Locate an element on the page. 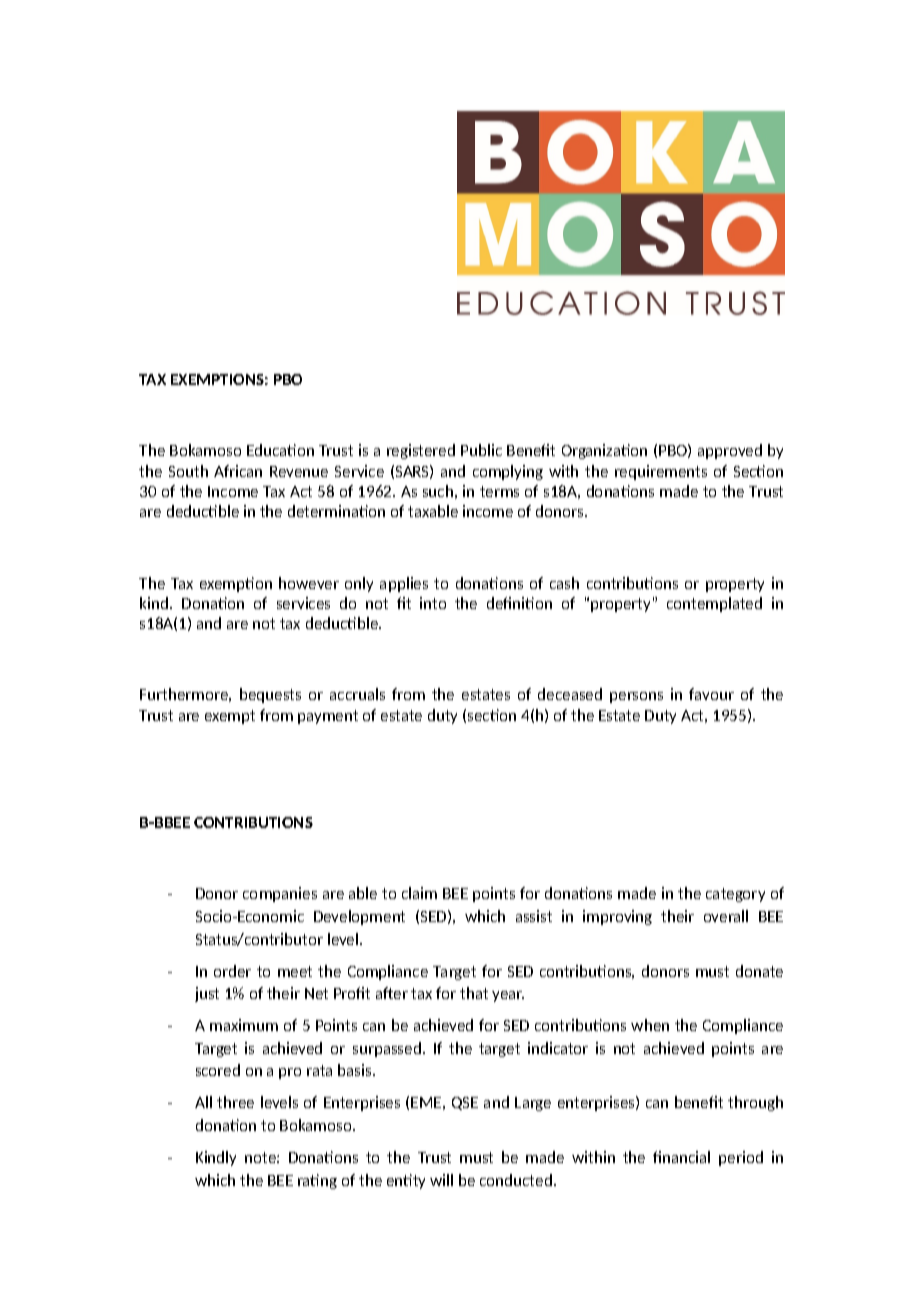  that is located at coordinates (474, 993).
